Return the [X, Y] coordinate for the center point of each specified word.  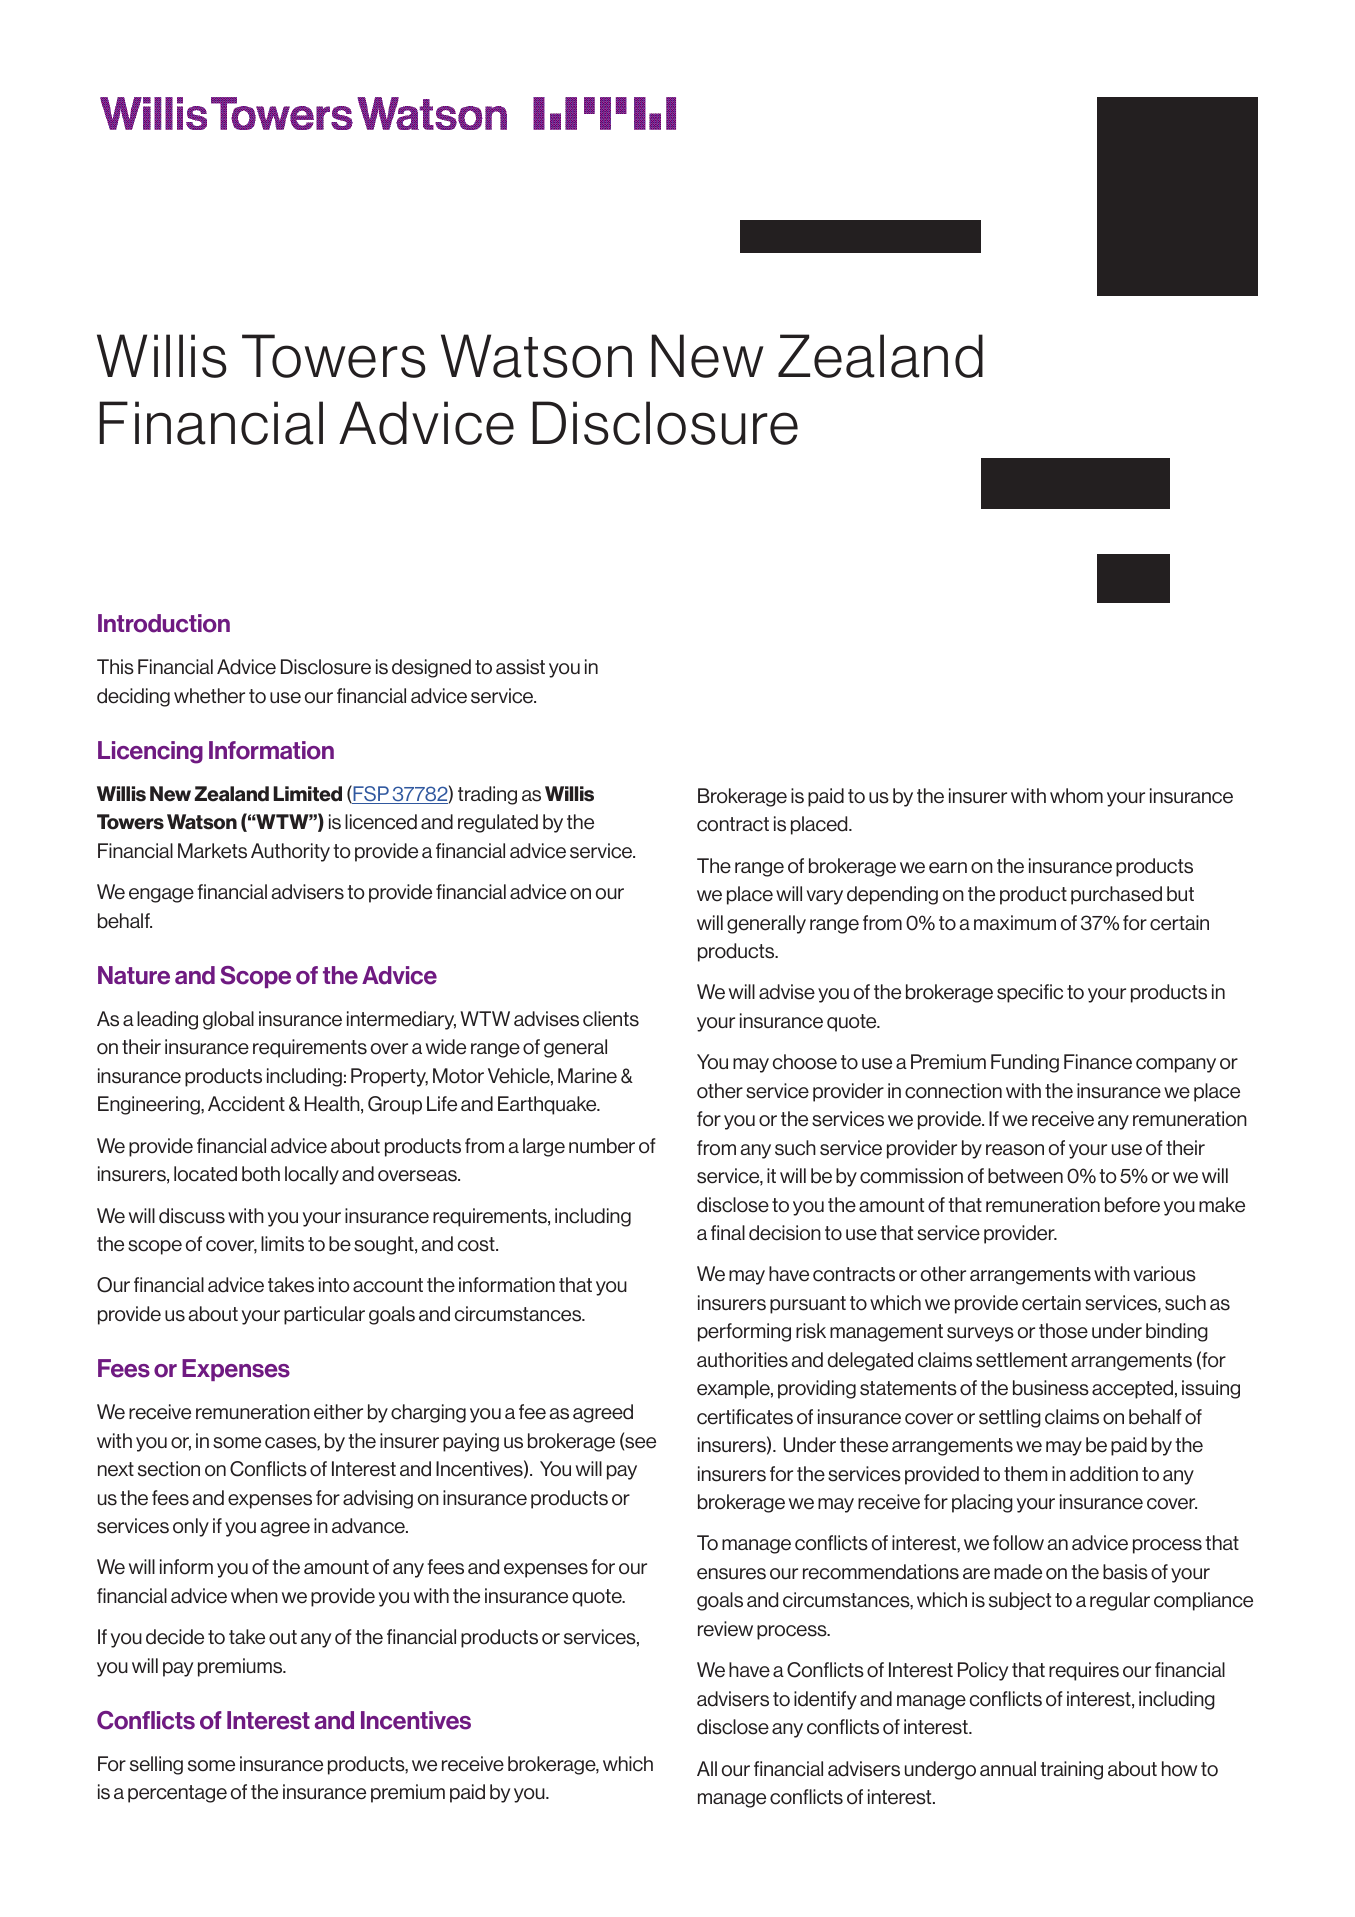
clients [611, 1019]
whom [1076, 796]
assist [520, 667]
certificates [745, 1417]
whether [209, 696]
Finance [1098, 1062]
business [1051, 1388]
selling [156, 1765]
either [338, 1412]
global [228, 1020]
